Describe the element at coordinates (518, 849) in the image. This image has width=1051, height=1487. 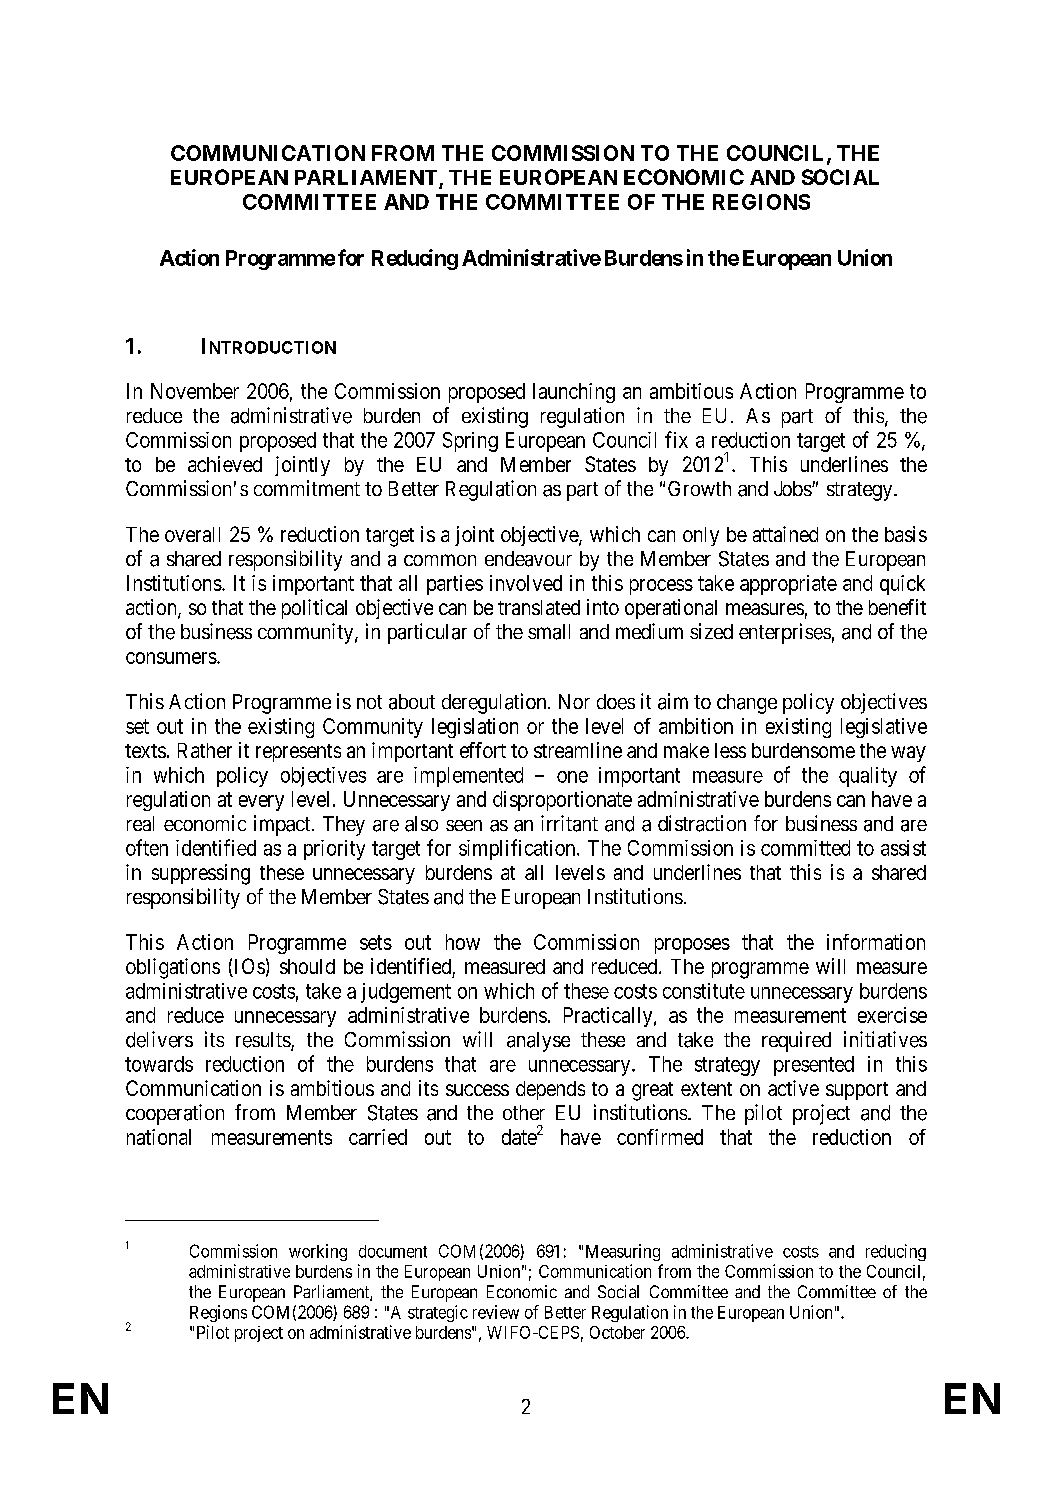
I see `simplification` at that location.
